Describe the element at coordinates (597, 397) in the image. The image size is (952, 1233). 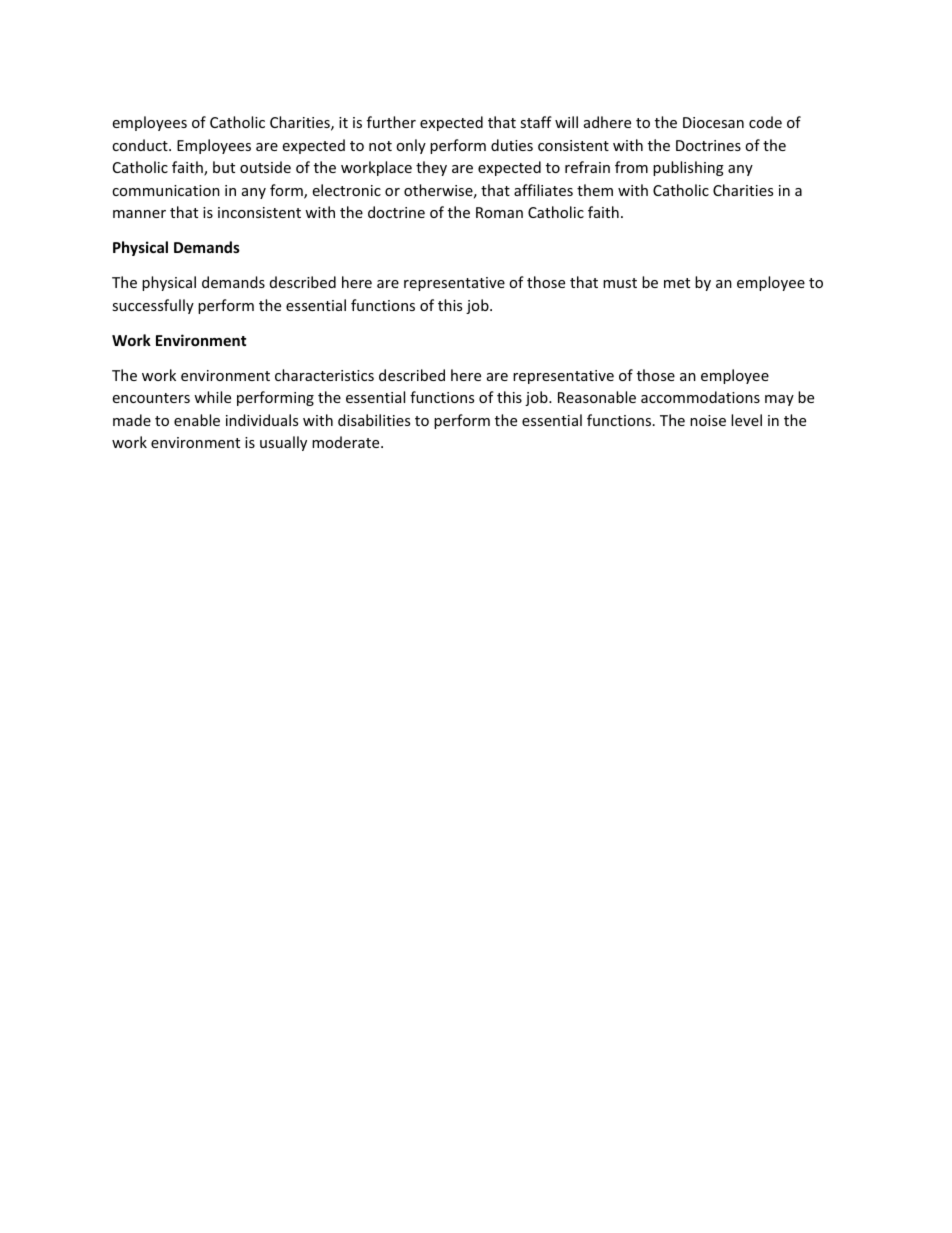
I see `Reasonable` at that location.
